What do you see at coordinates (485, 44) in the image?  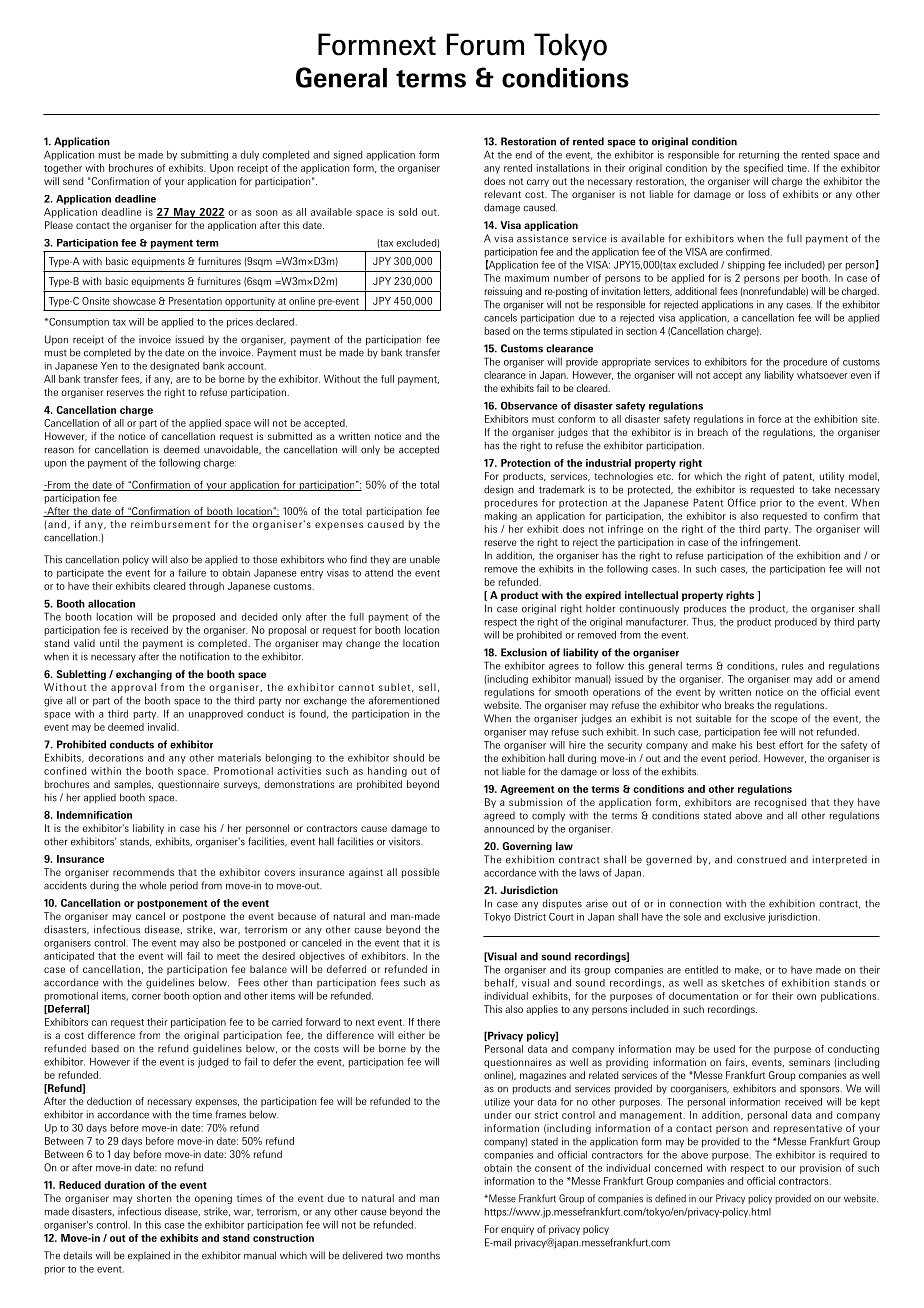 I see `Forum` at bounding box center [485, 44].
